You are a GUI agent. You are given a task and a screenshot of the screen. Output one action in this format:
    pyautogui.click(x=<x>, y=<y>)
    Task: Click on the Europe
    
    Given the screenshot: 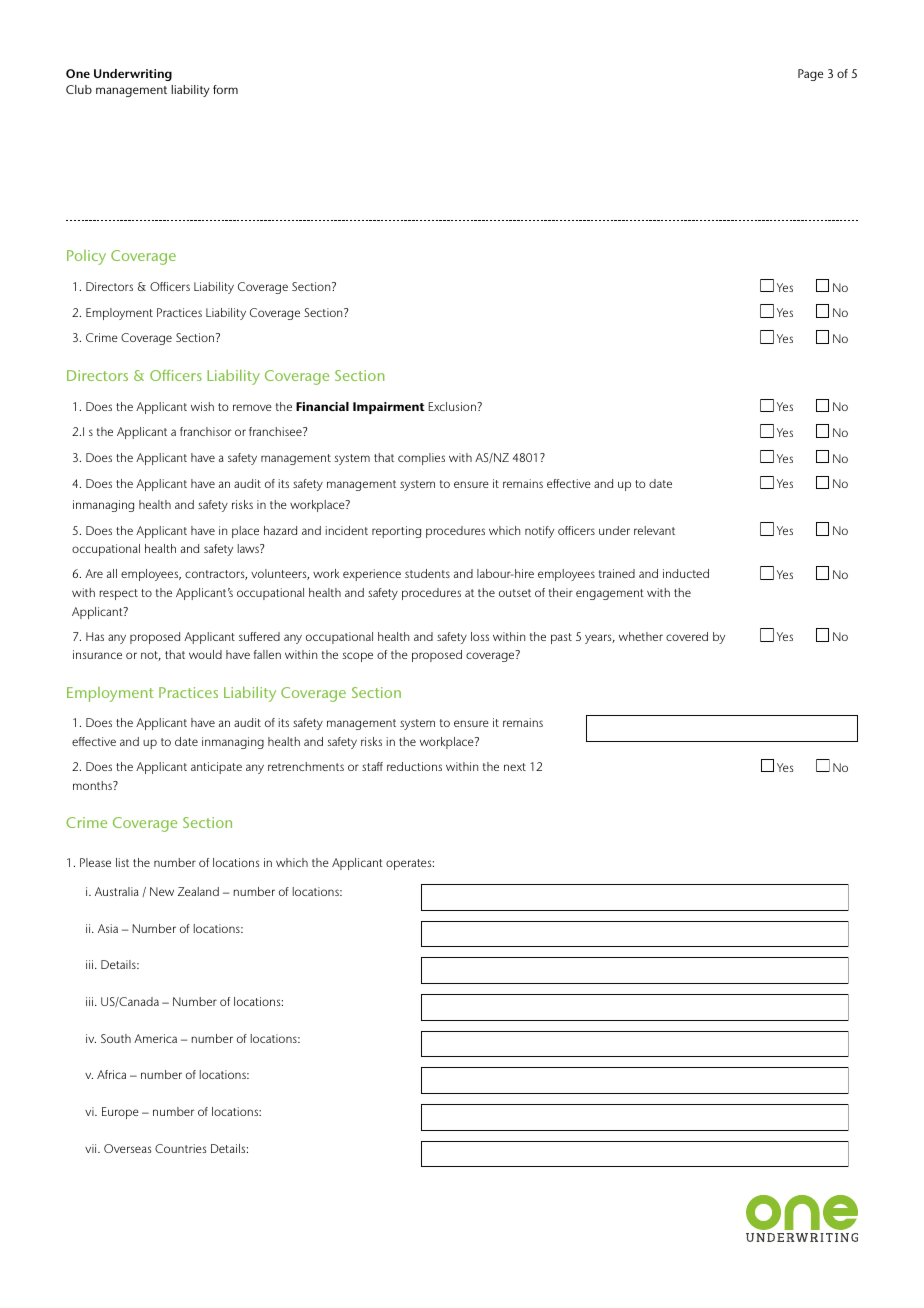 What is the action you would take?
    pyautogui.click(x=120, y=1113)
